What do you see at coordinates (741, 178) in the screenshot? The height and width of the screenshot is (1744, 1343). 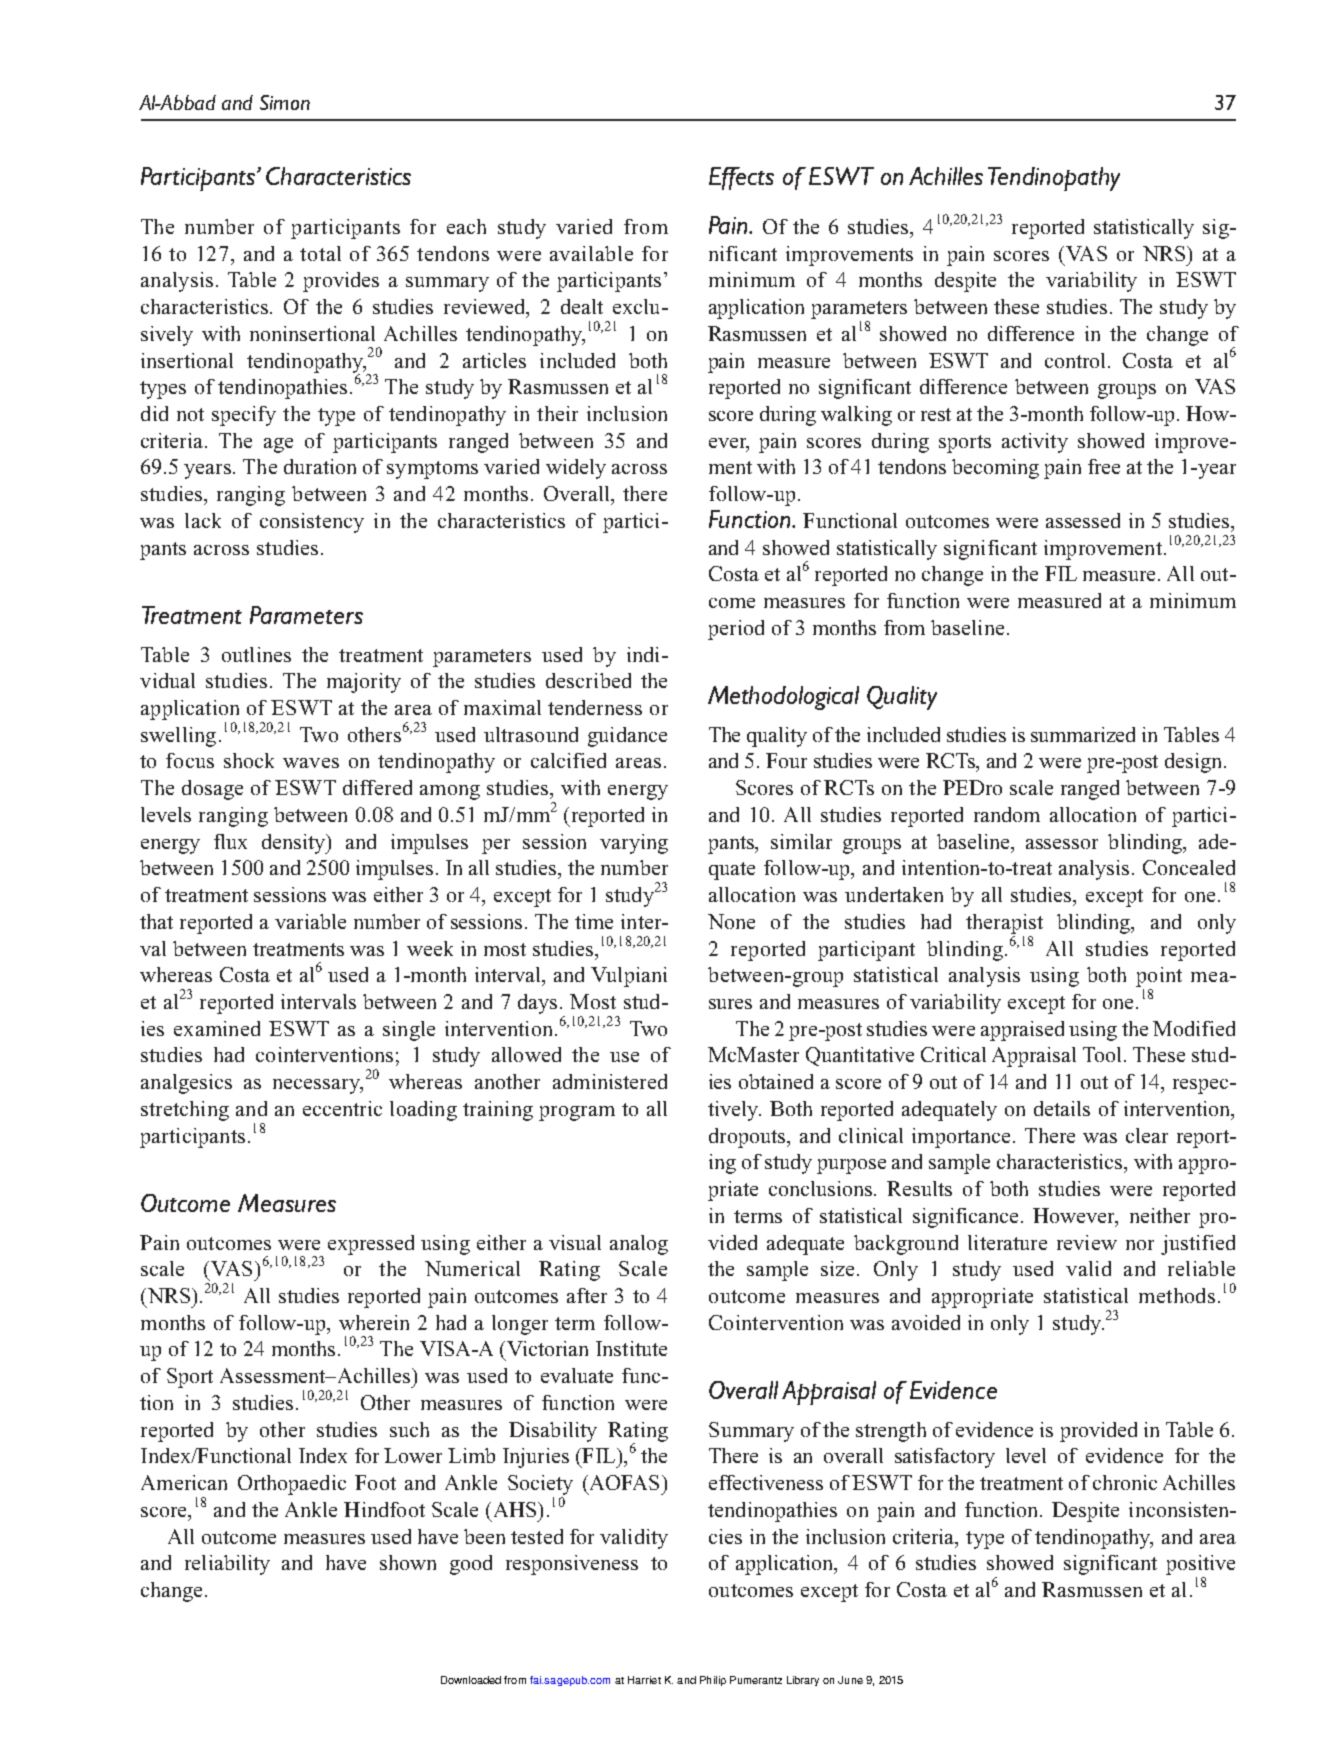 I see `Effects` at bounding box center [741, 178].
